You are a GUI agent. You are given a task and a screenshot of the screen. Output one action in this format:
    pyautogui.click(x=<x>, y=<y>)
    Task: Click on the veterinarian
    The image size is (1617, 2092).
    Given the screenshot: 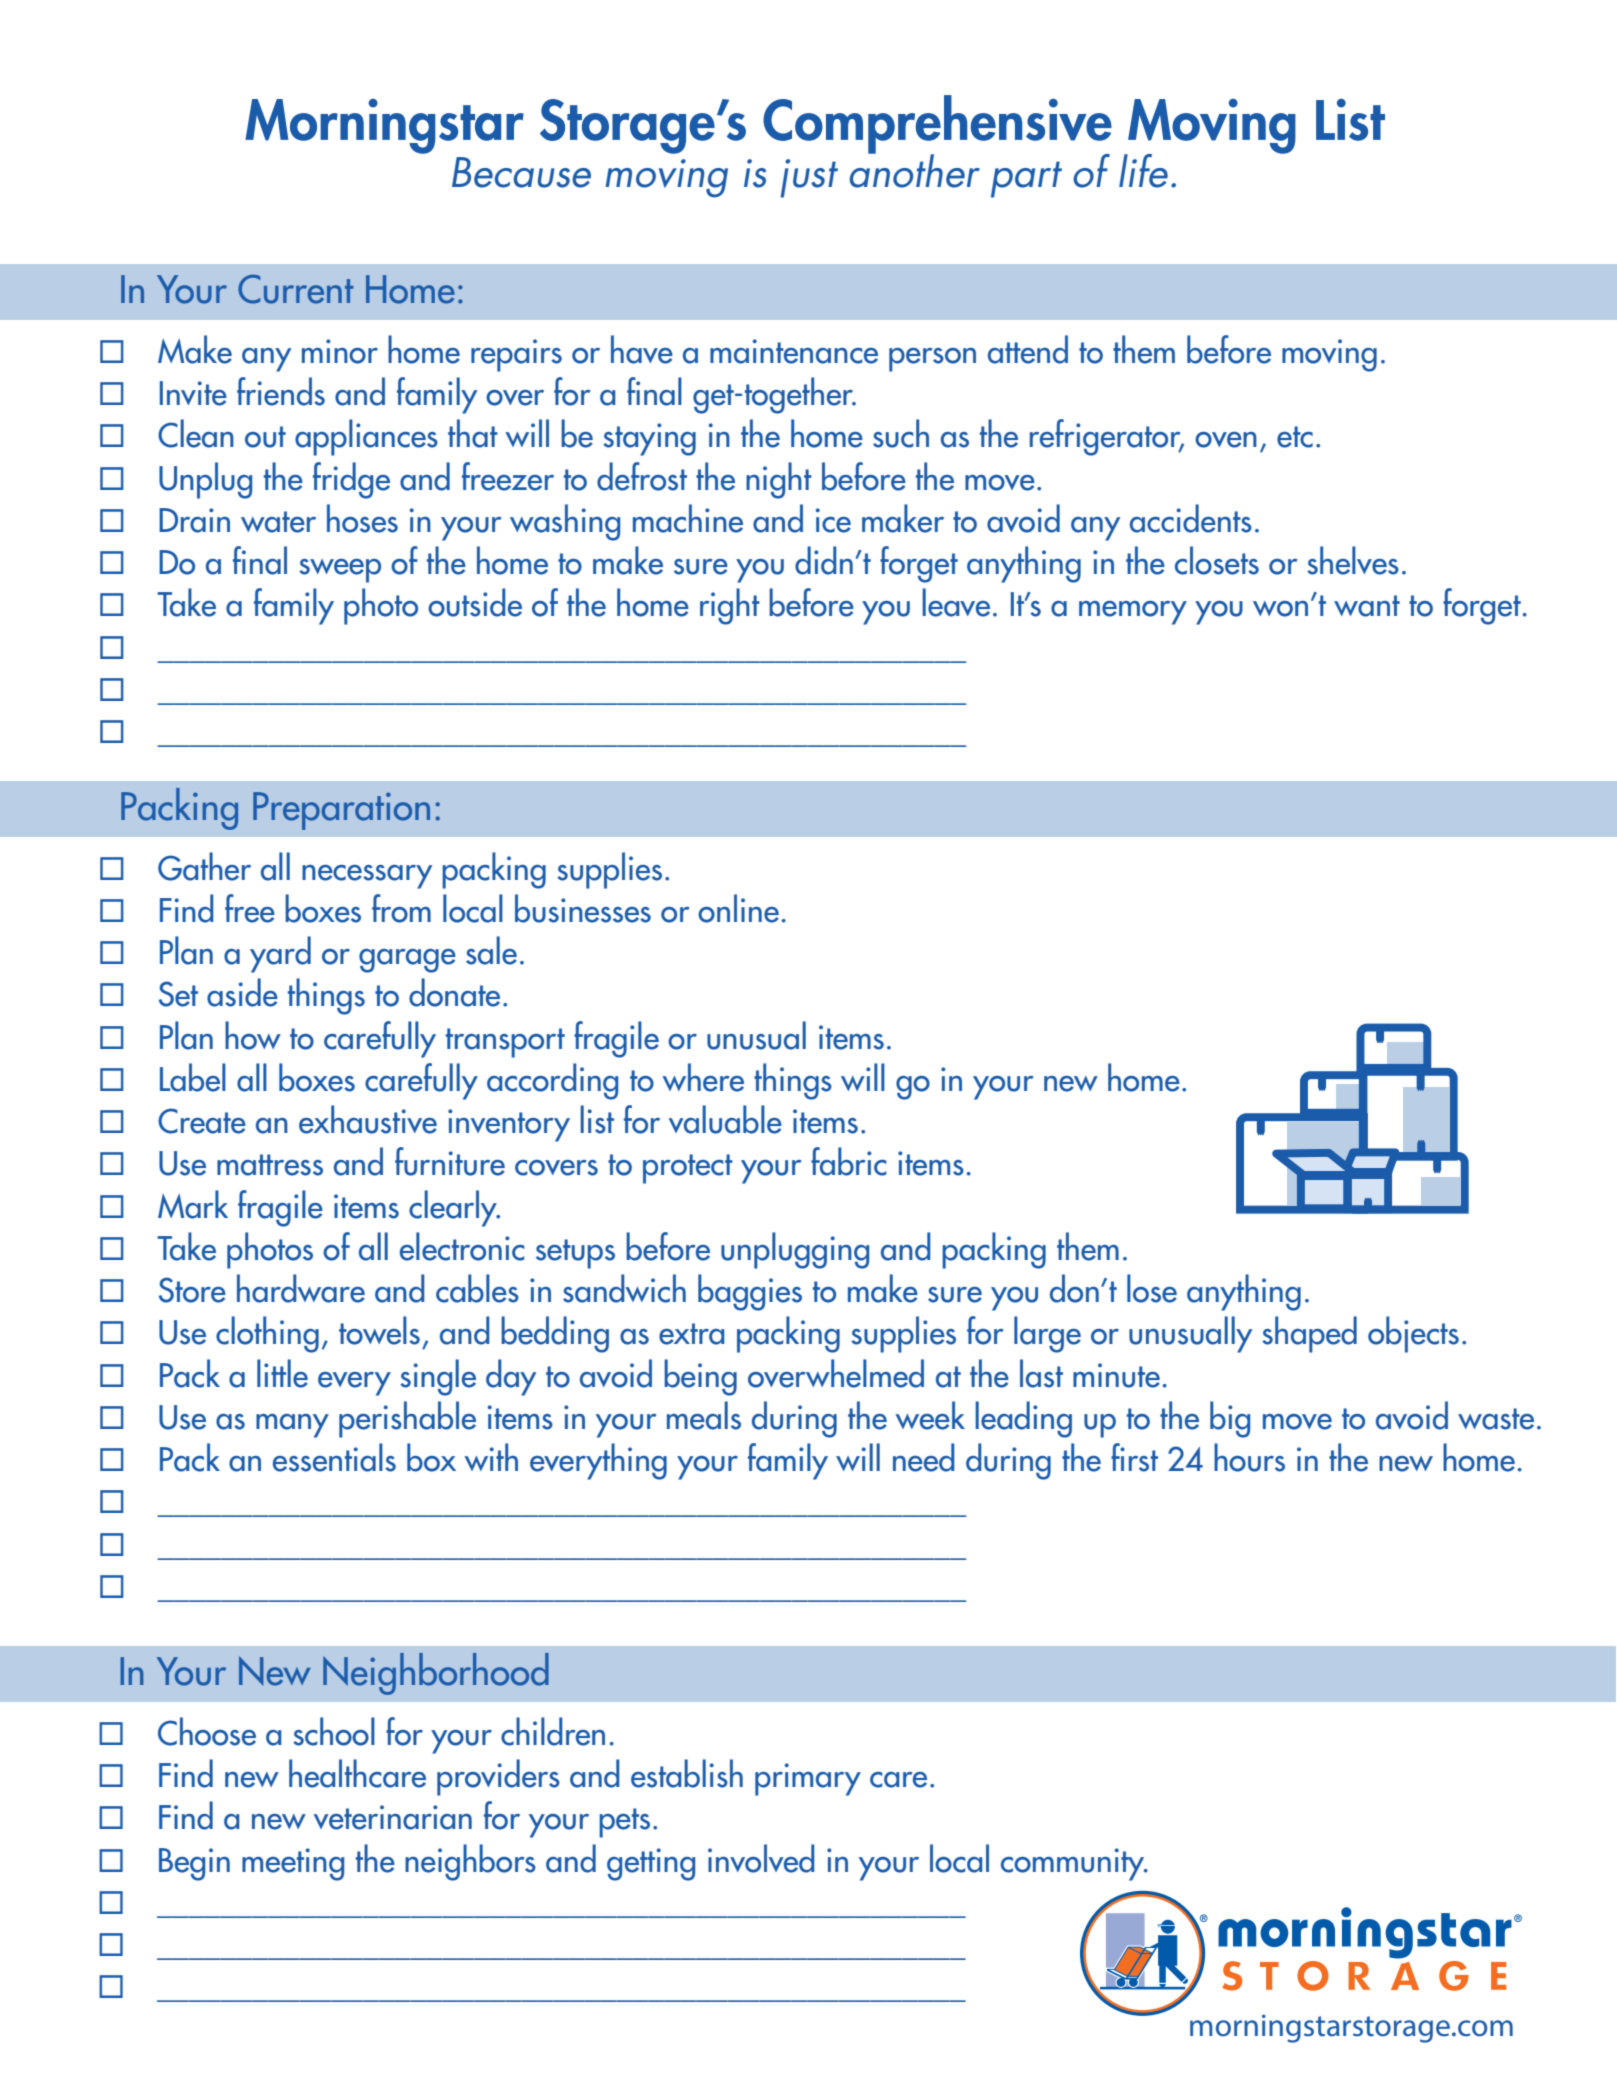 What is the action you would take?
    pyautogui.click(x=393, y=1817)
